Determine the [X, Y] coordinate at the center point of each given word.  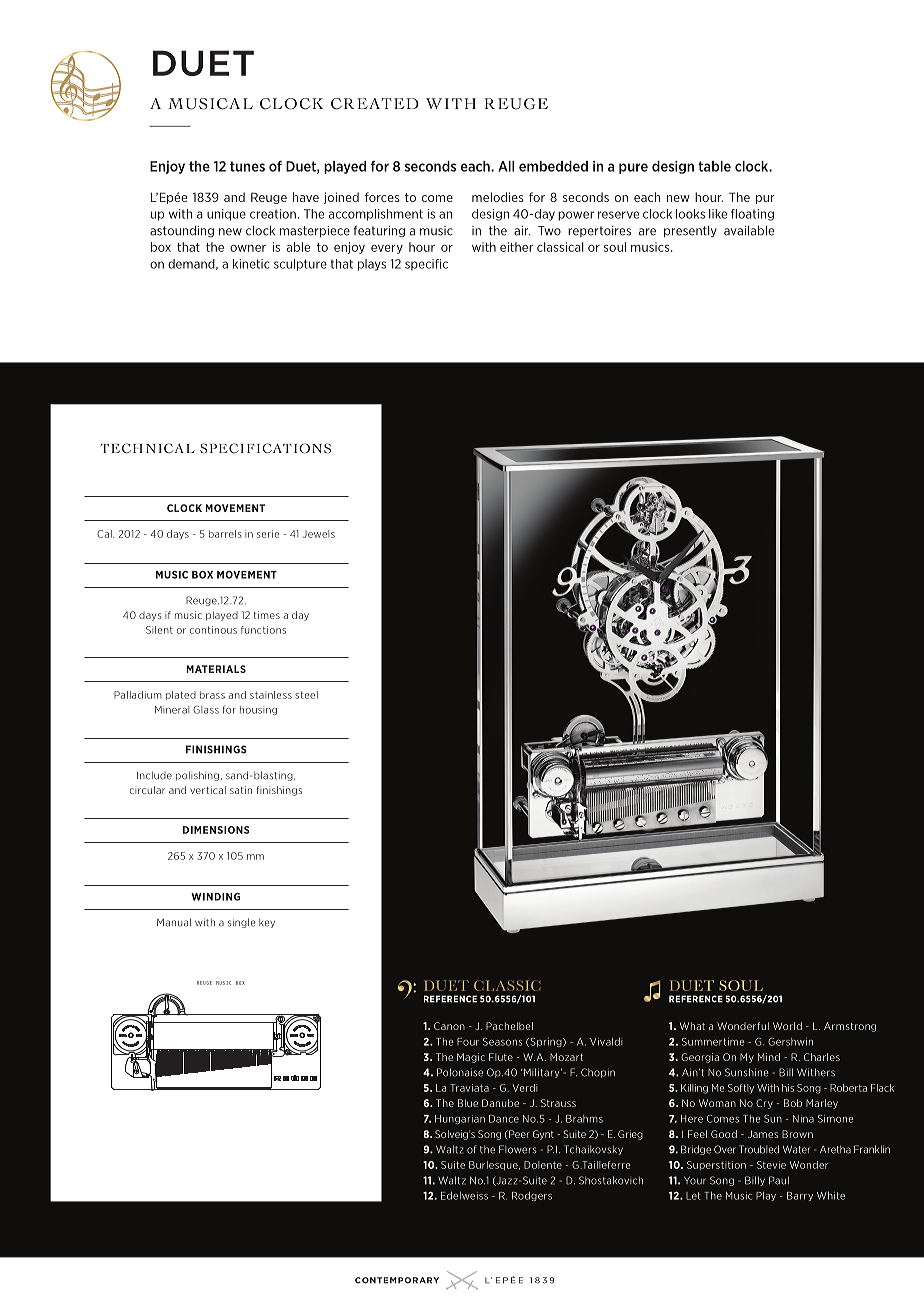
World [787, 1026]
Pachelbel [509, 1026]
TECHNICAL [147, 448]
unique [226, 215]
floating [752, 215]
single [241, 923]
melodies [498, 197]
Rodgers [532, 1196]
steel [306, 695]
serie [268, 534]
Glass [206, 710]
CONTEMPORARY [397, 1280]
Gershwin [790, 1042]
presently [690, 231]
